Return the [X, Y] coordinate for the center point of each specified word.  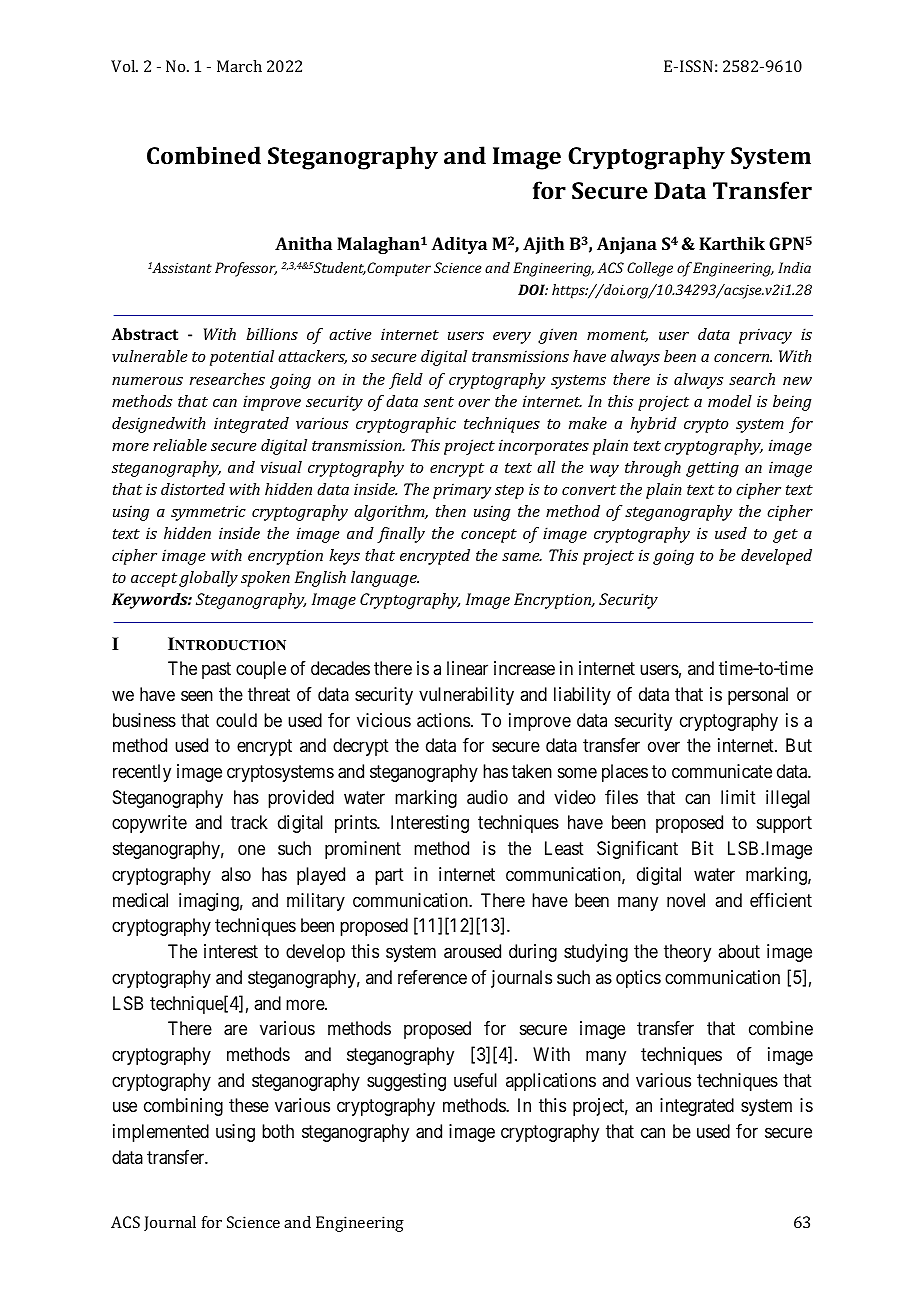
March [239, 66]
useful [475, 1080]
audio [487, 797]
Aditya [459, 245]
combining [183, 1107]
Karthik [732, 243]
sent [439, 402]
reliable [180, 445]
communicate [722, 771]
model [730, 401]
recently [142, 773]
